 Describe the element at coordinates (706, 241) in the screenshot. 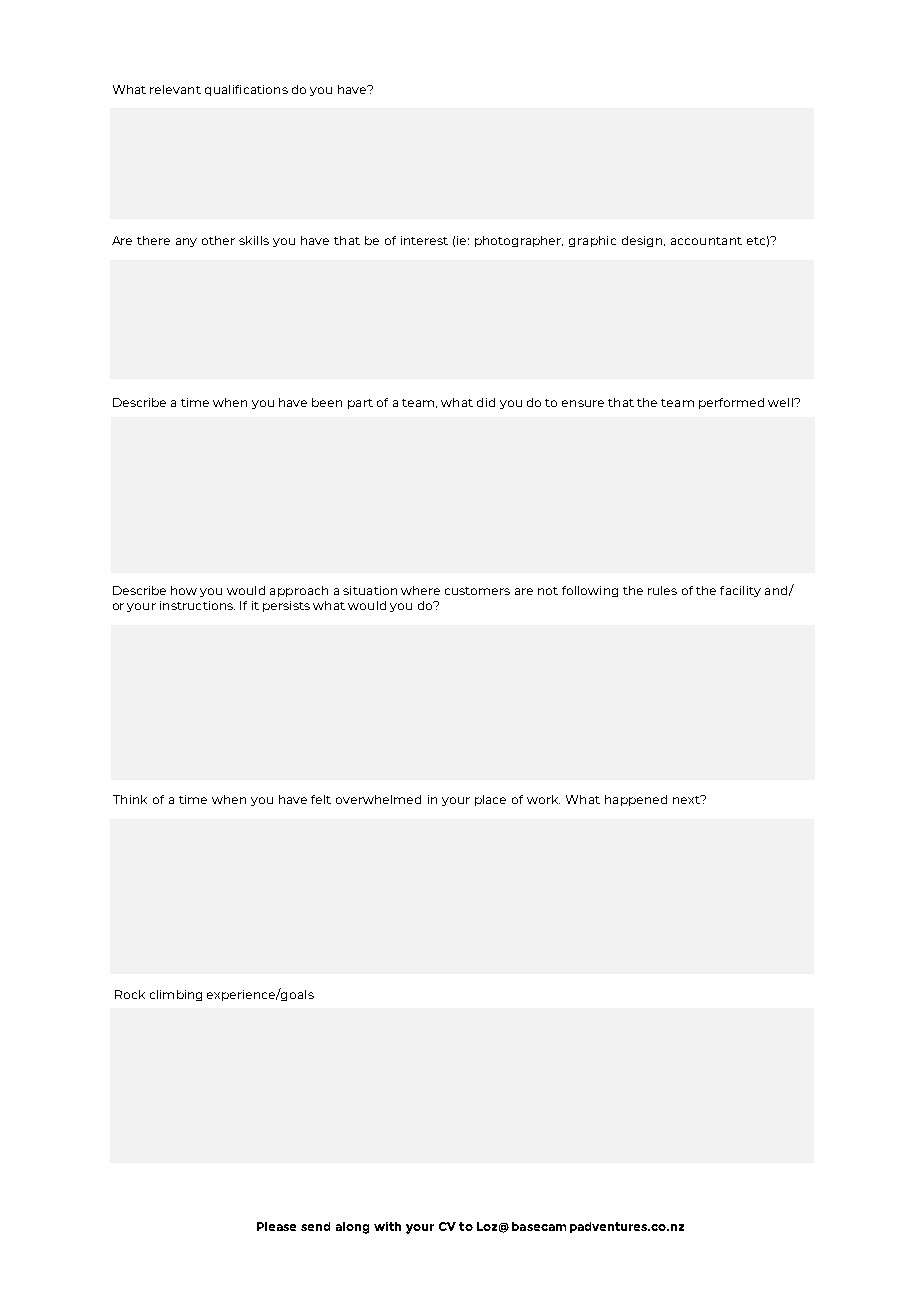

I see `accountant` at that location.
